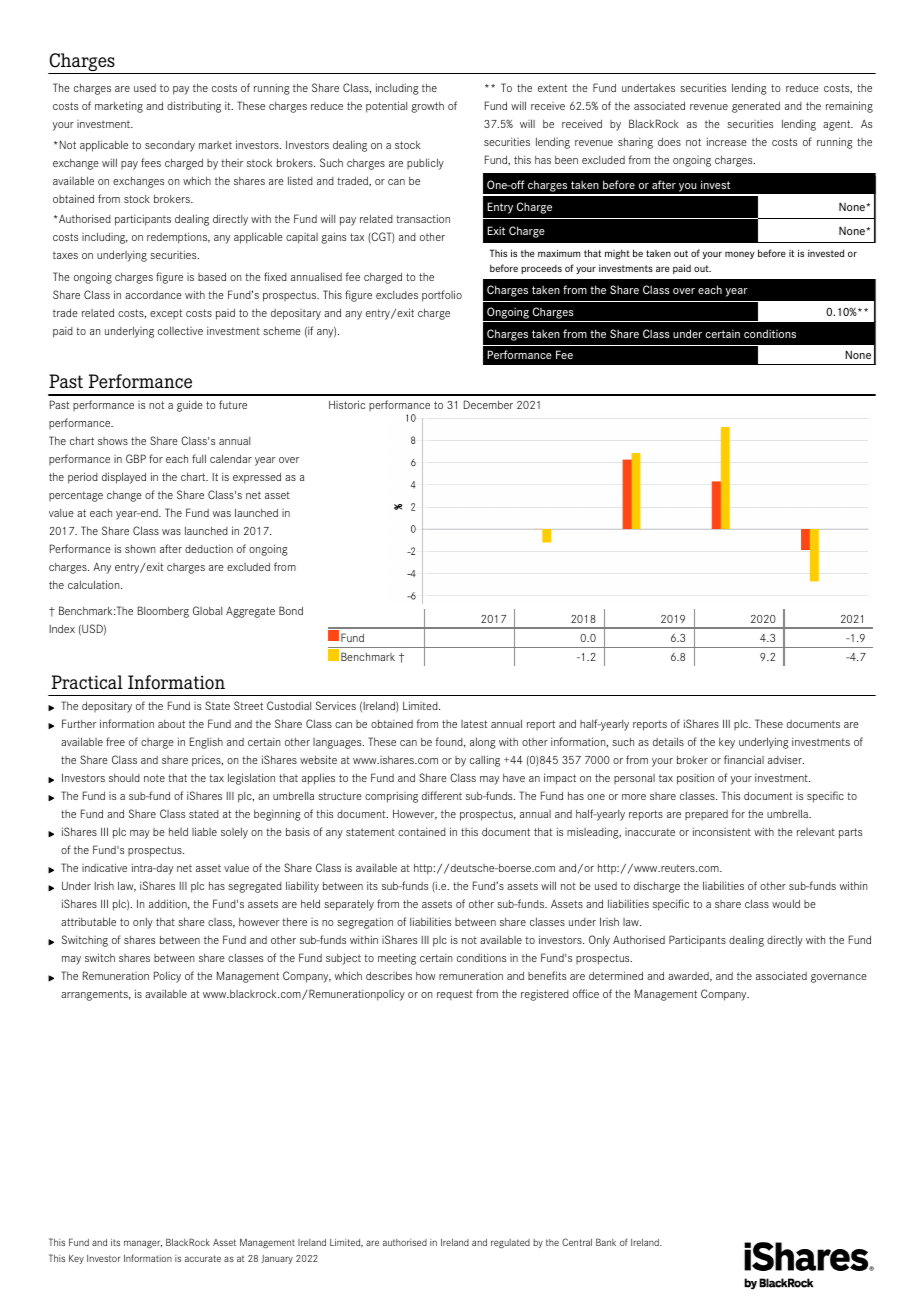  Describe the element at coordinates (143, 1244) in the document. I see `manager` at that location.
